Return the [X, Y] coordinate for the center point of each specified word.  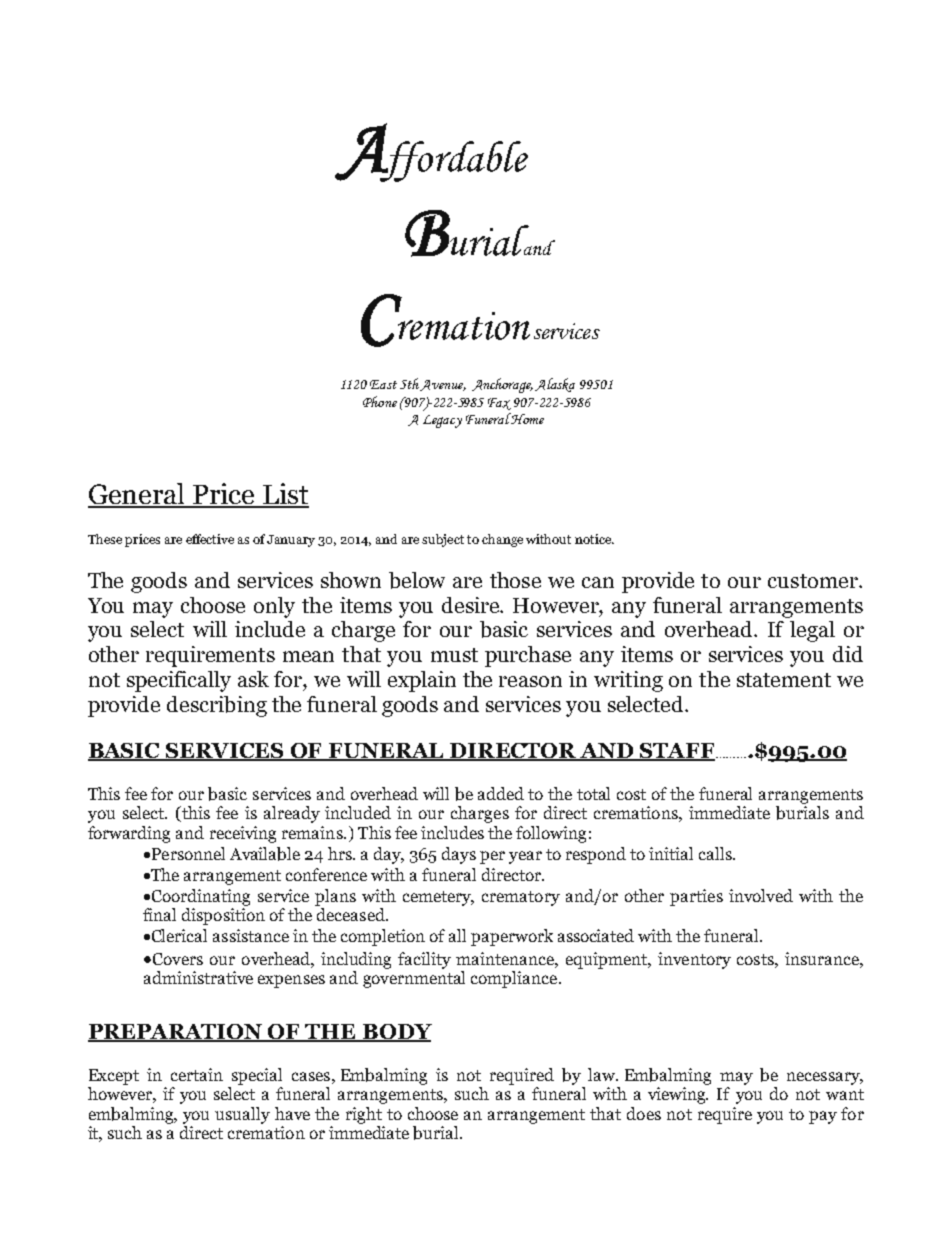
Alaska [555, 385]
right [364, 1115]
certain [197, 1074]
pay [823, 1117]
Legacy [442, 421]
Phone [380, 401]
